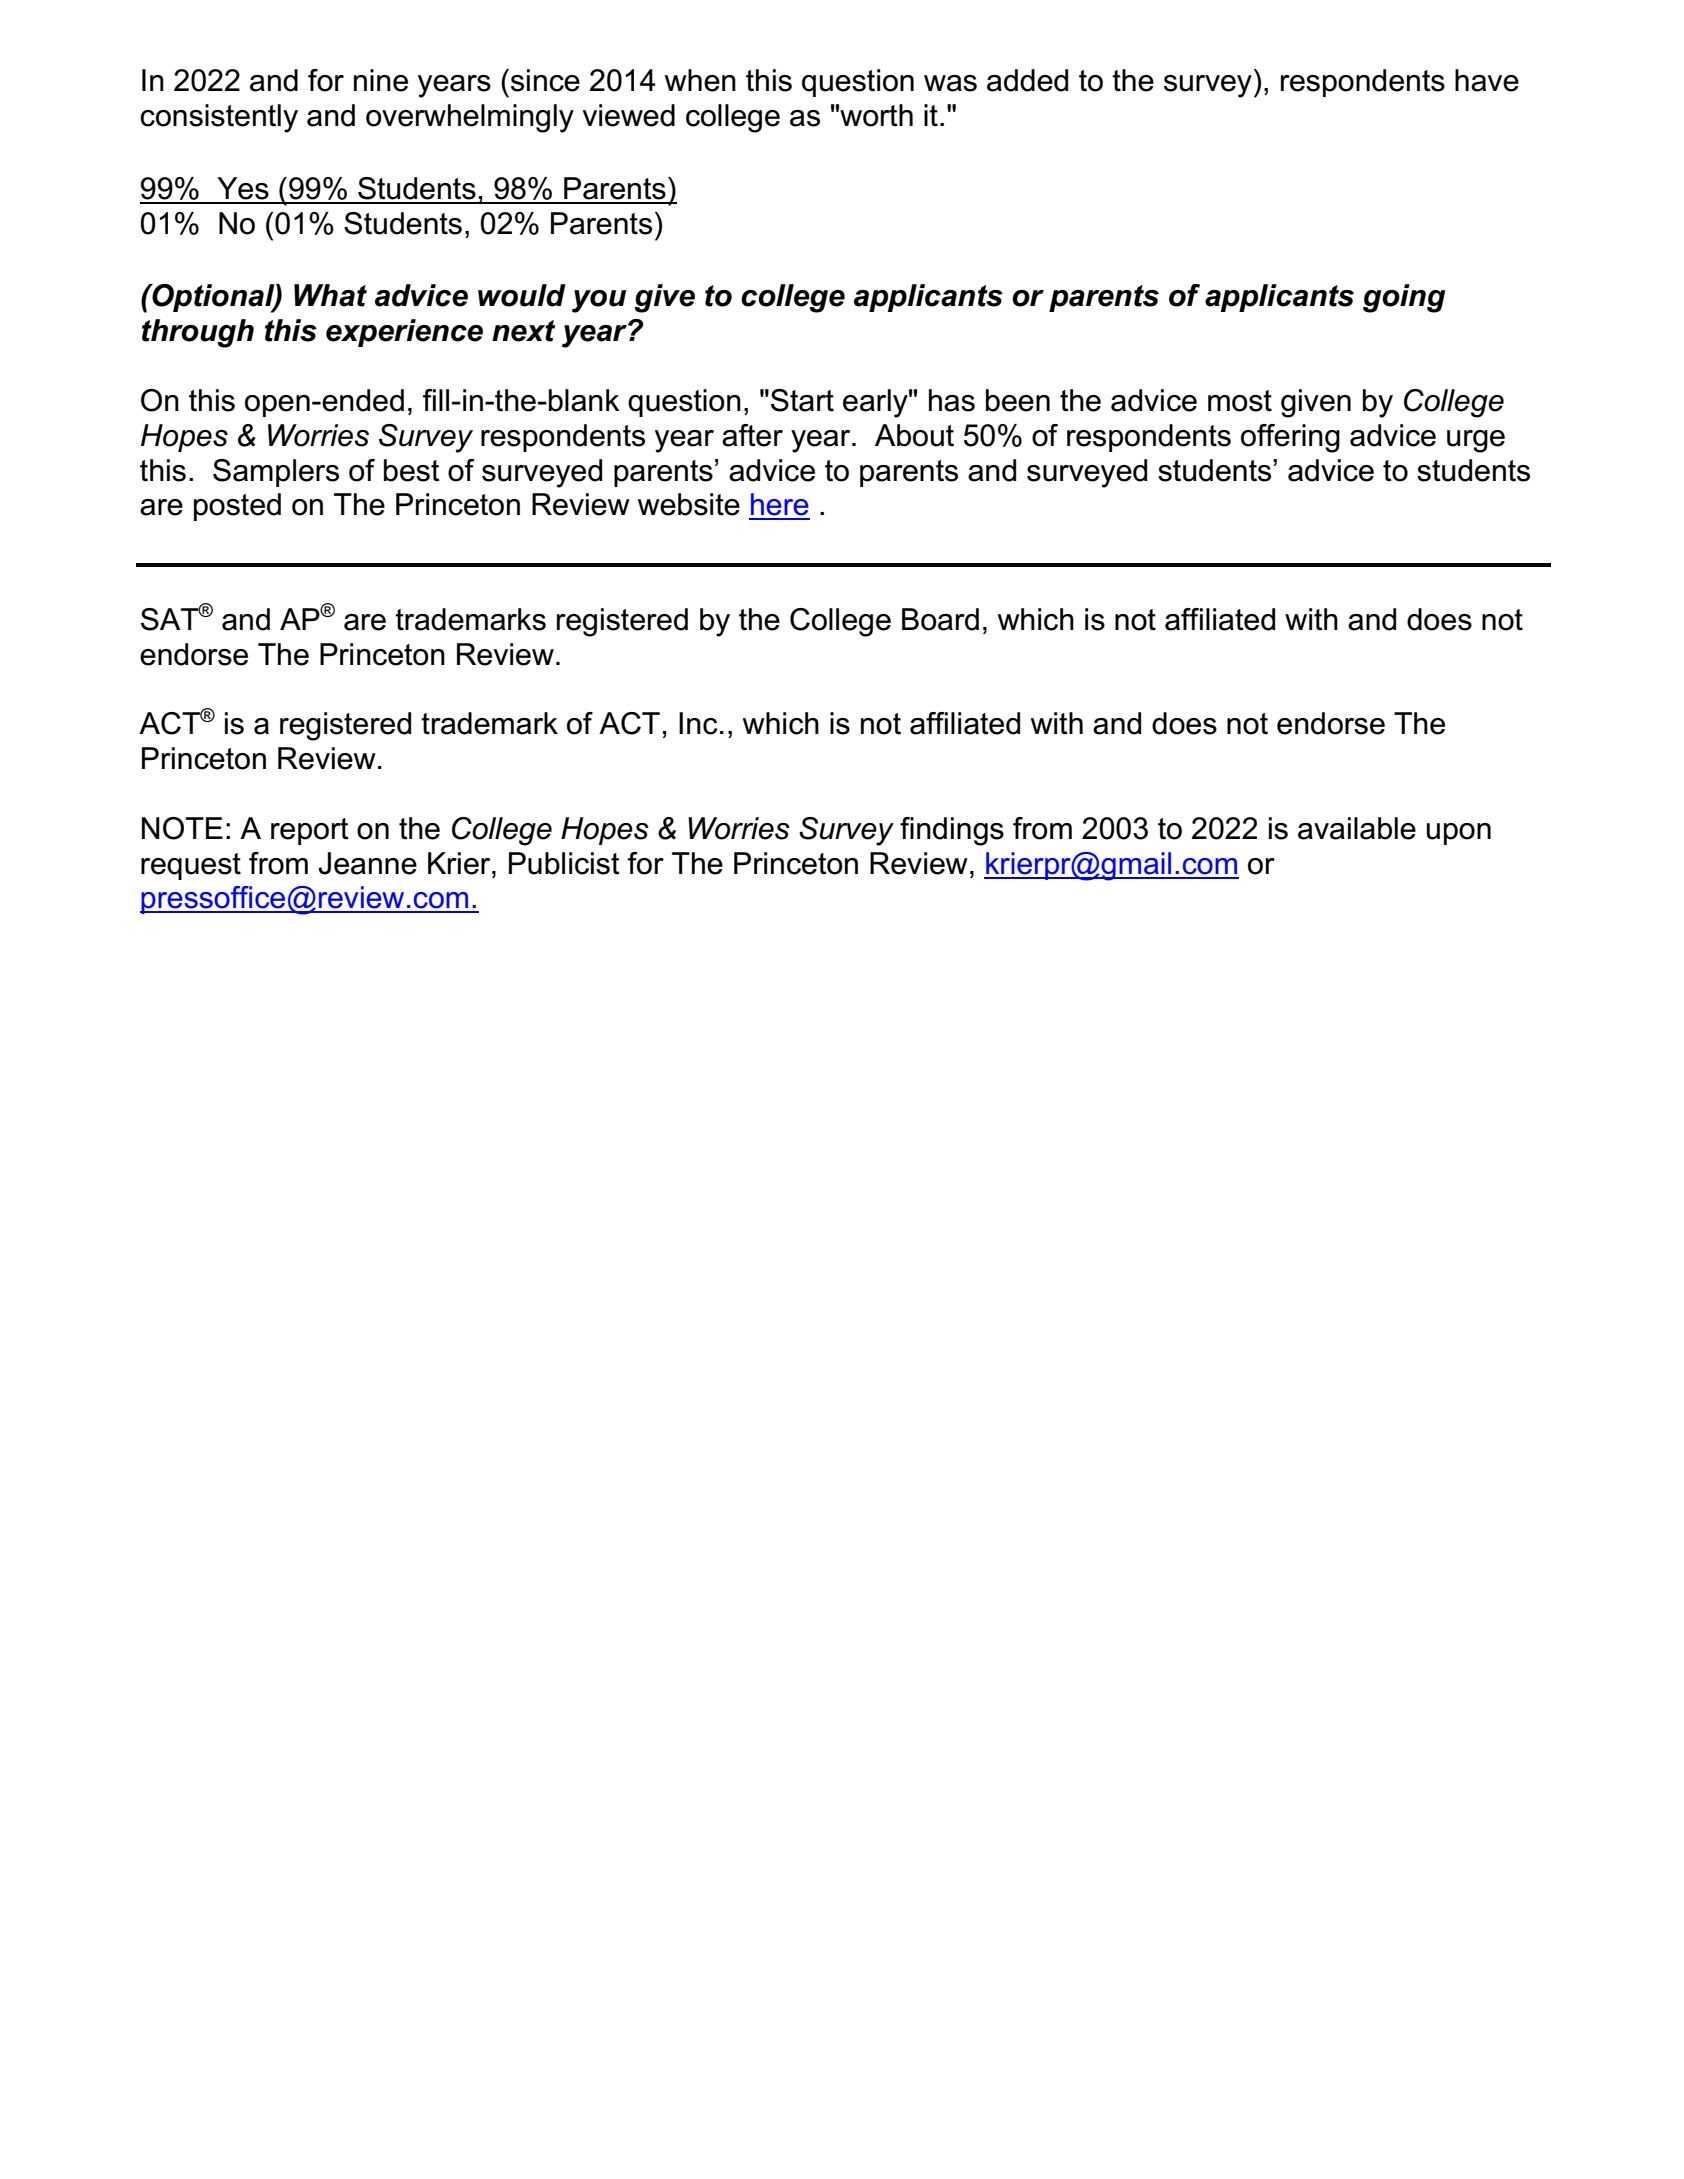 Image resolution: width=1684 pixels, height=2179 pixels. What do you see at coordinates (940, 619) in the image?
I see `Board` at bounding box center [940, 619].
